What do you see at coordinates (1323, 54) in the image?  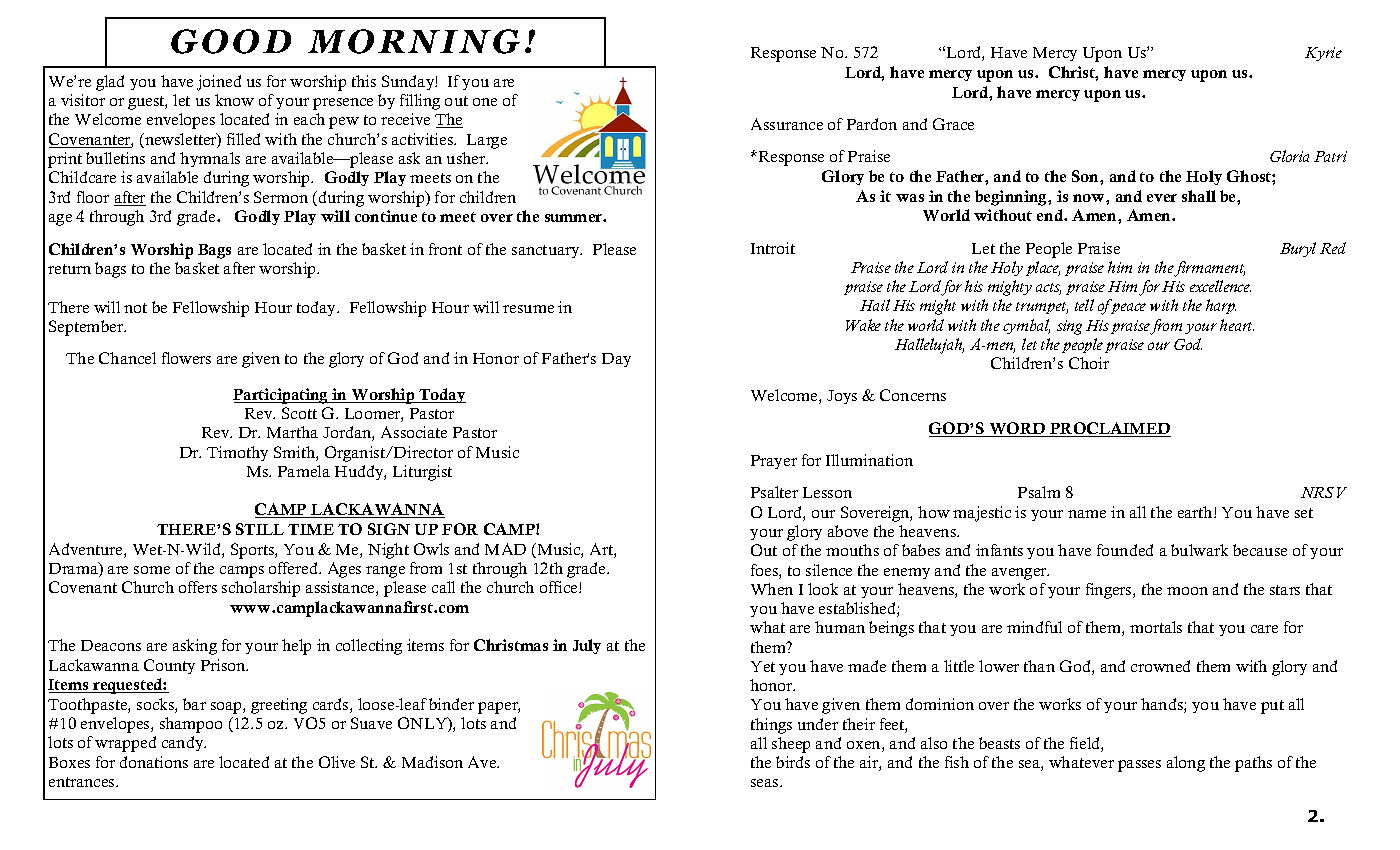 I see `Kyrie` at bounding box center [1323, 54].
